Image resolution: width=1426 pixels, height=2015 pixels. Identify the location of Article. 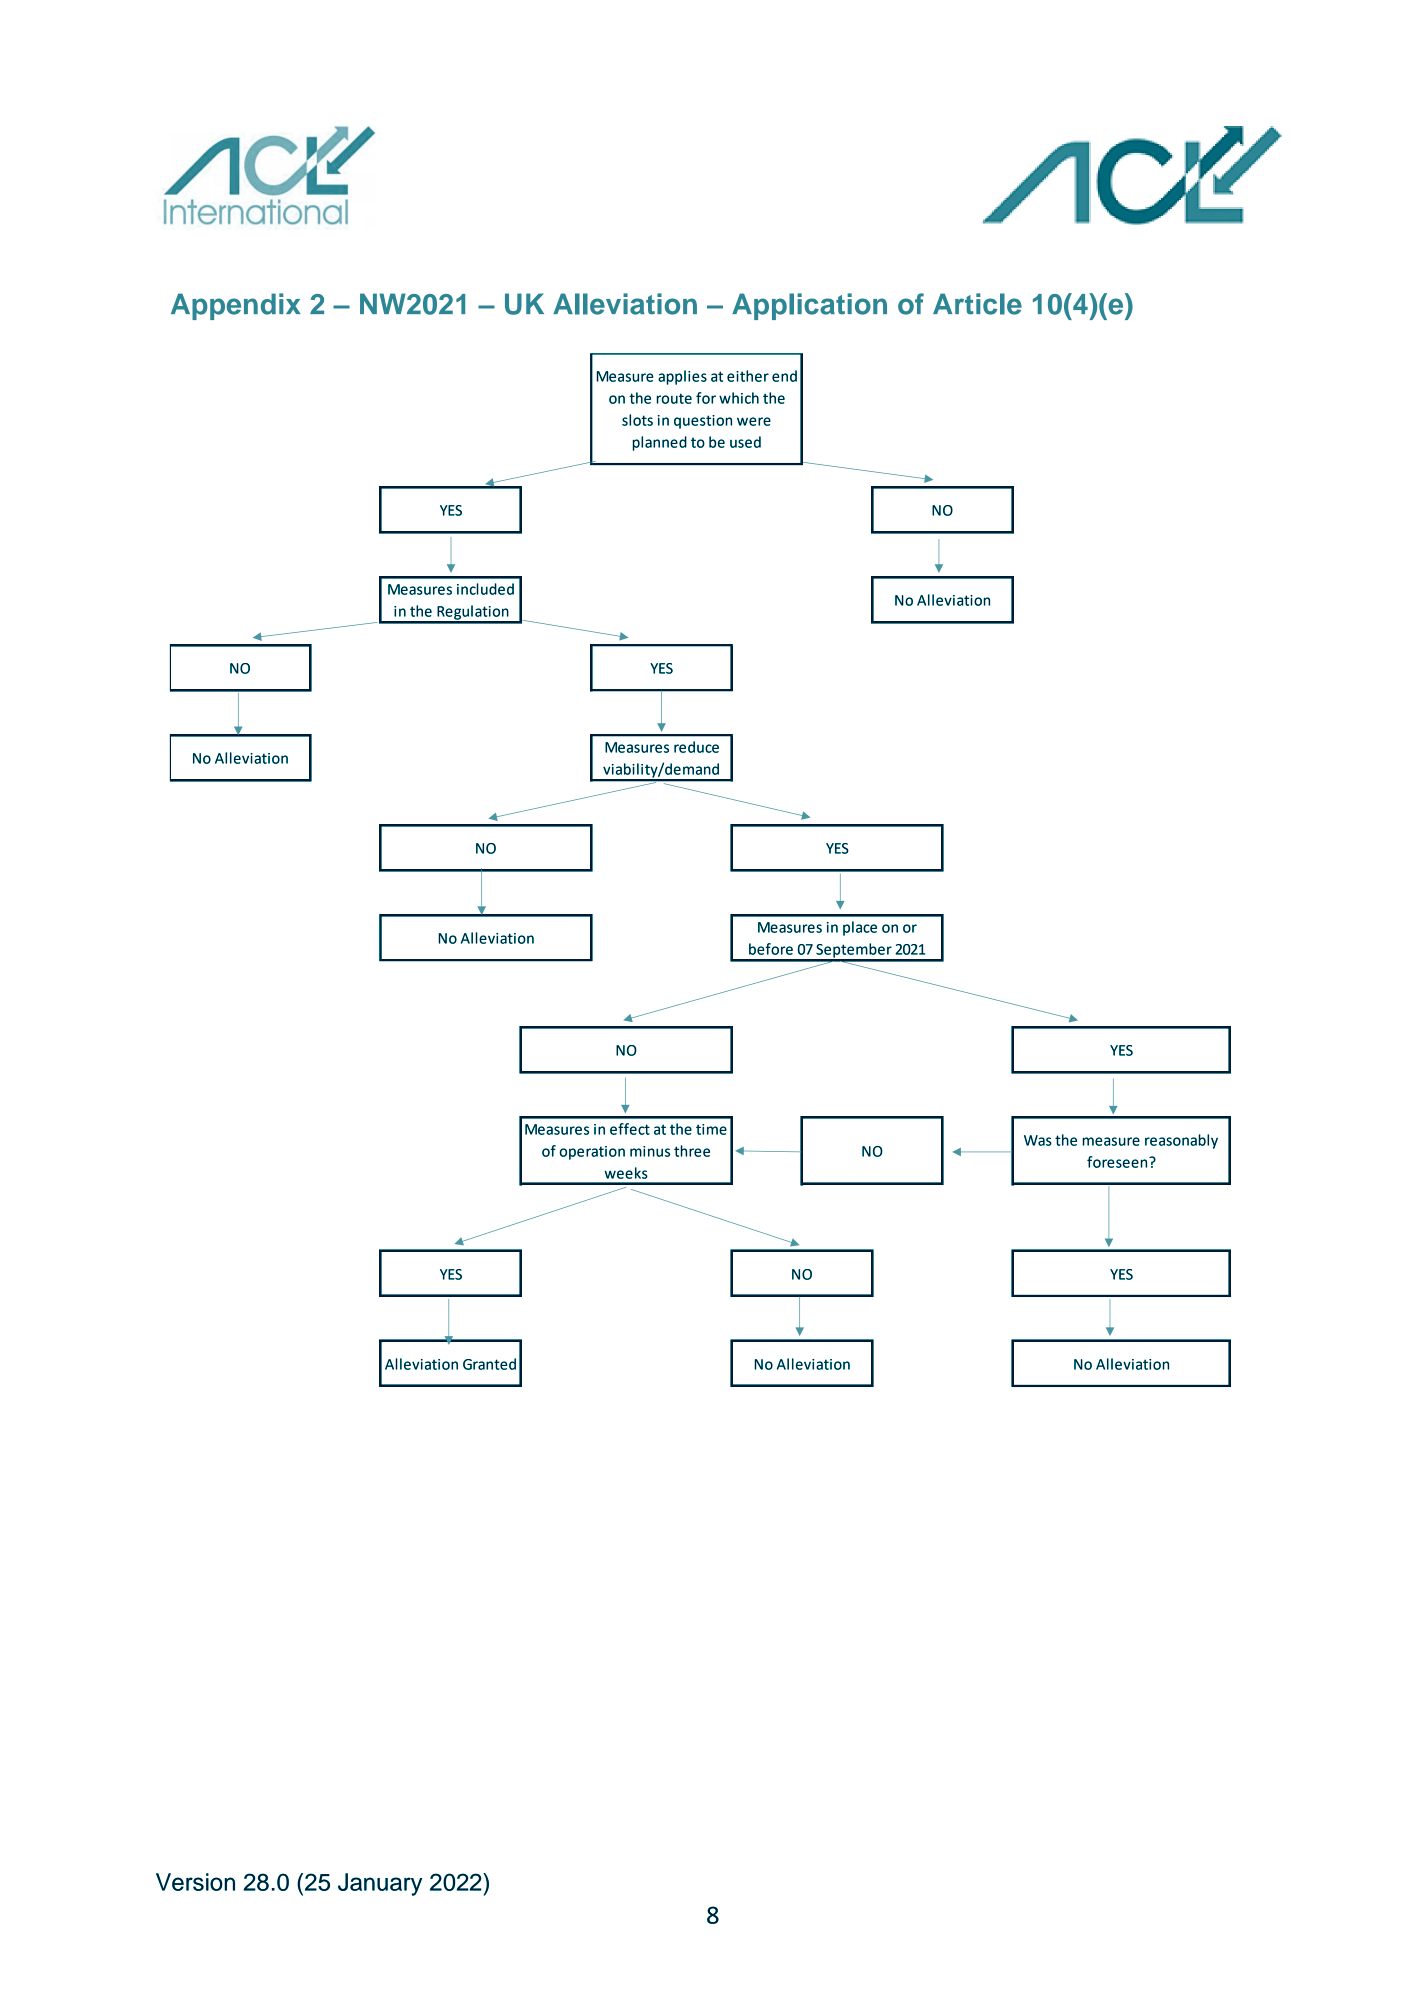
(977, 304).
